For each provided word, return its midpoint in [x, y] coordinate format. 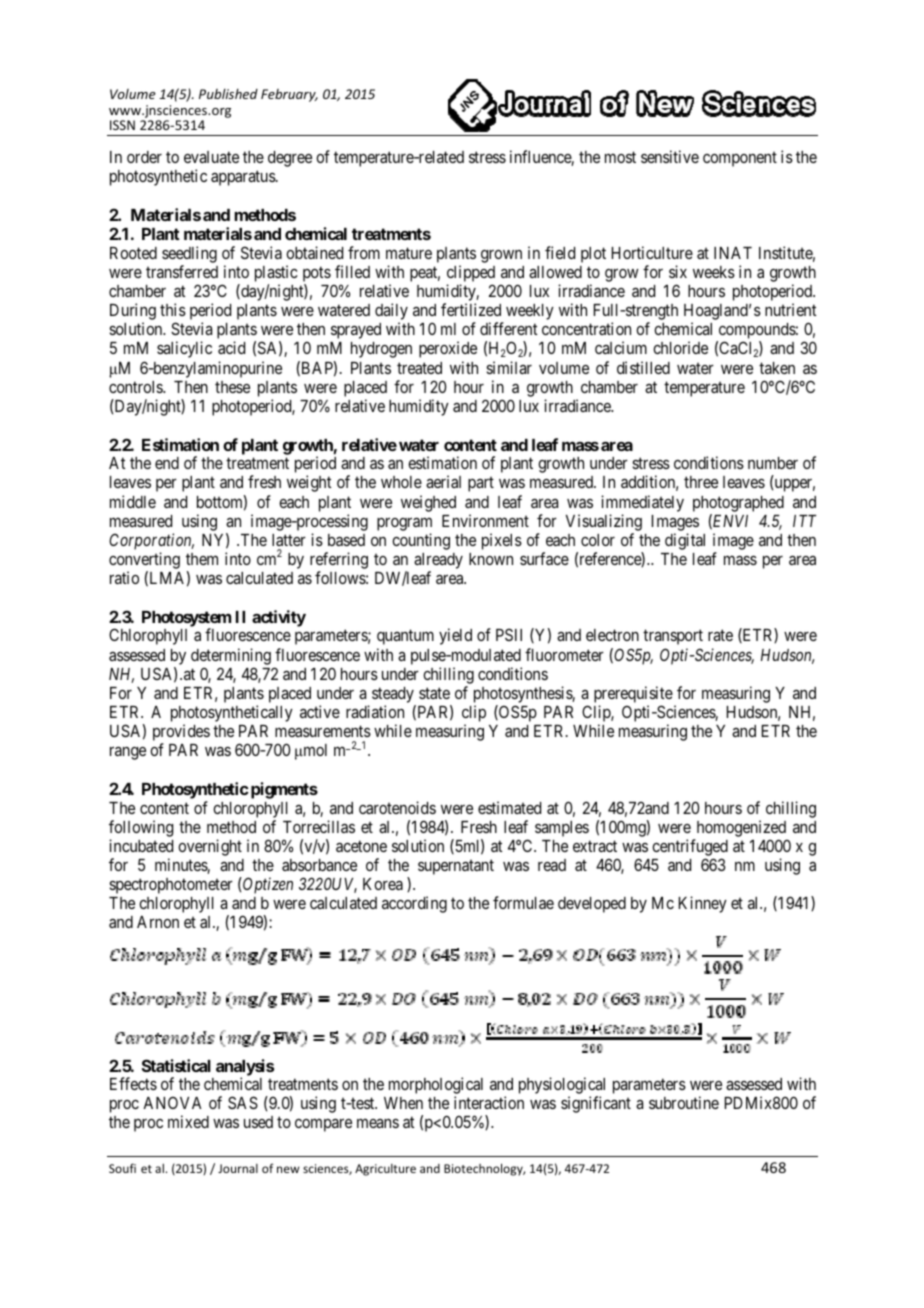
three [701, 482]
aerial [443, 481]
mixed [188, 1121]
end [167, 463]
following [141, 828]
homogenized [741, 828]
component [740, 159]
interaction [489, 1102]
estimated [509, 807]
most [620, 157]
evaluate [211, 157]
